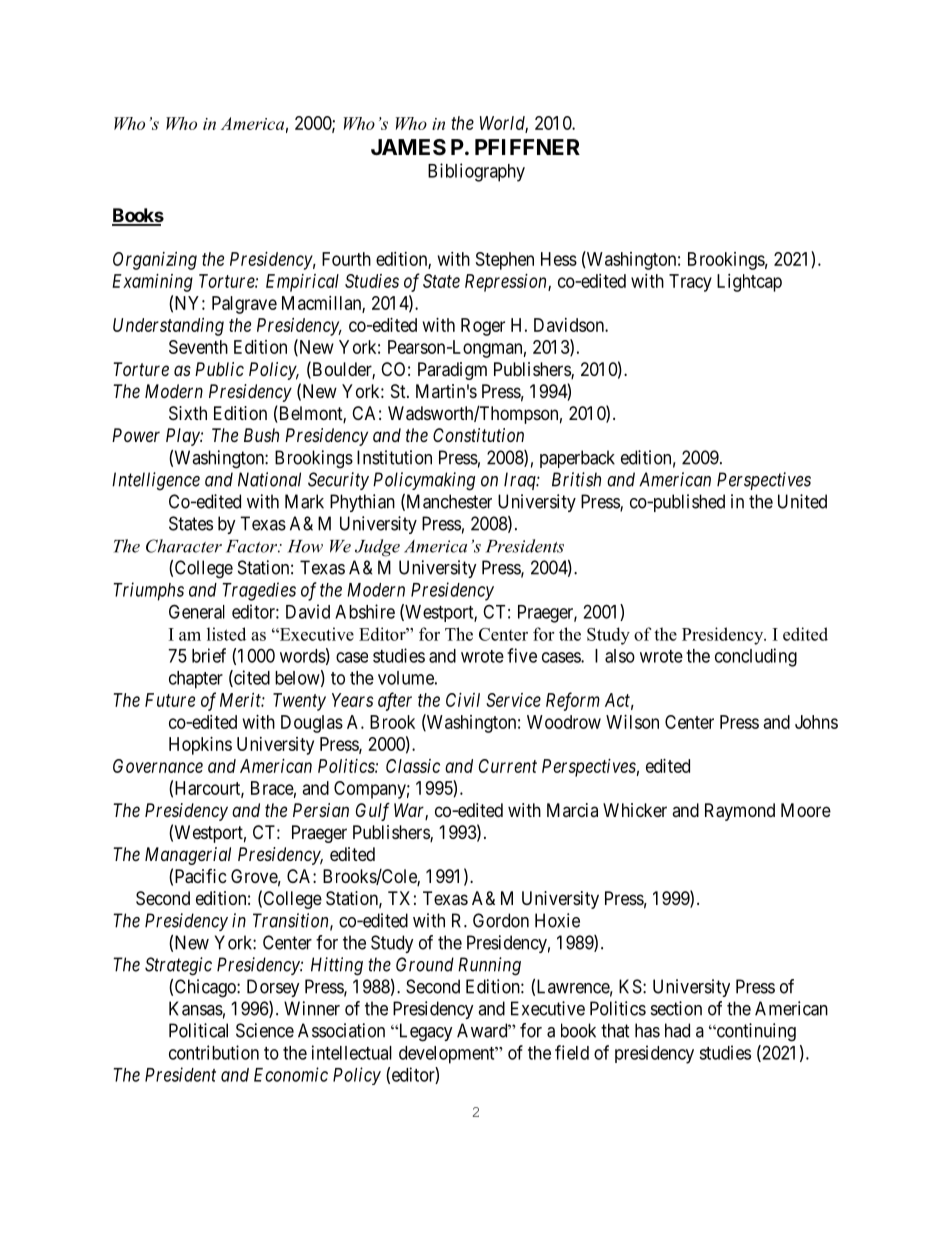 This screenshot has height=1233, width=952. What do you see at coordinates (200, 746) in the screenshot?
I see `Hopkins` at bounding box center [200, 746].
